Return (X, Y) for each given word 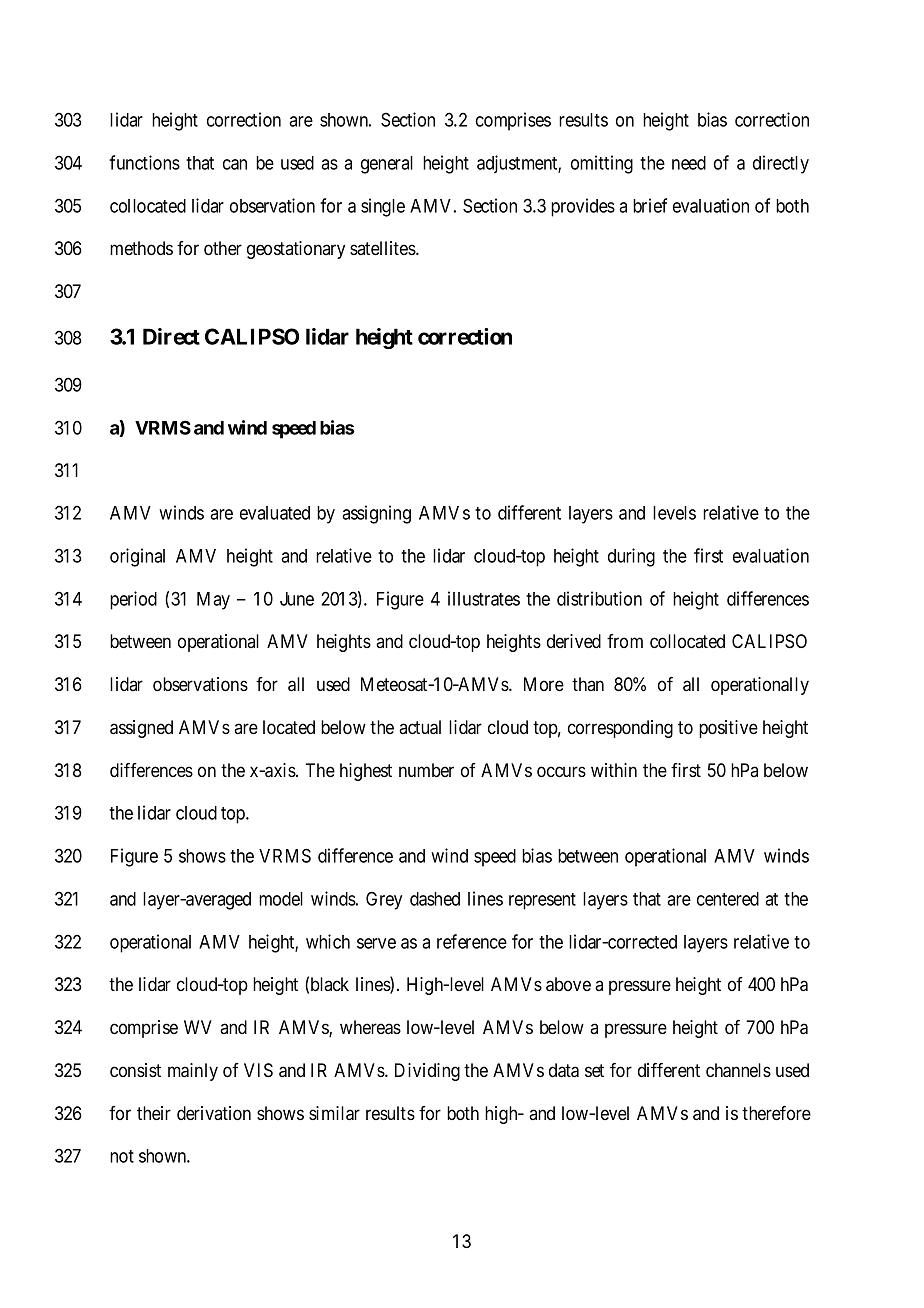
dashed (435, 899)
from (625, 641)
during (631, 557)
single (383, 207)
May (213, 601)
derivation (214, 1113)
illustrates (484, 598)
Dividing (427, 1072)
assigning (376, 514)
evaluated (275, 513)
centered (728, 899)
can (235, 164)
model (281, 899)
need (689, 163)
